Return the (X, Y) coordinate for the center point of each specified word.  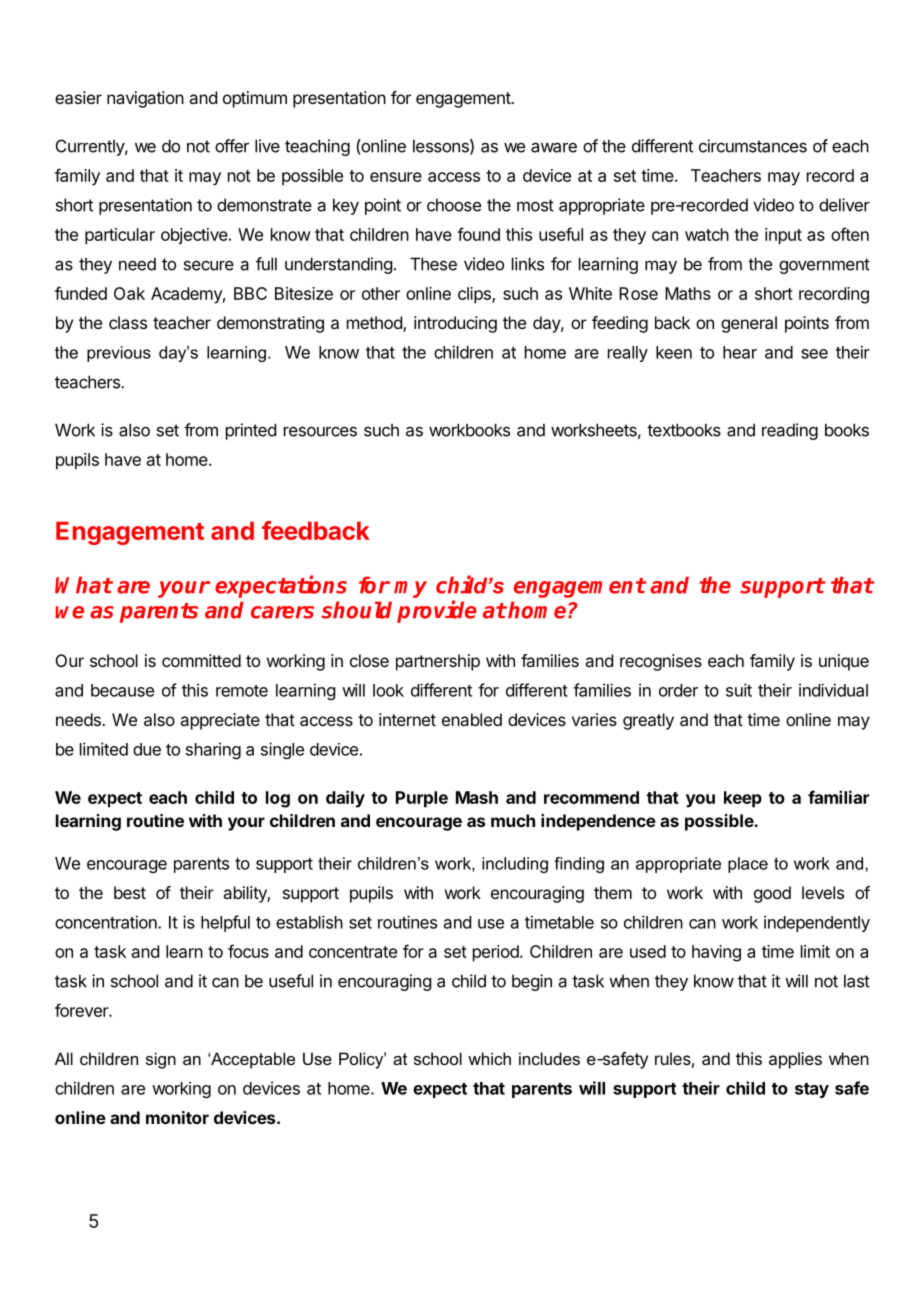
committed (201, 660)
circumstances (753, 146)
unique (844, 662)
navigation (145, 99)
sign (161, 1060)
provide (436, 611)
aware (554, 147)
